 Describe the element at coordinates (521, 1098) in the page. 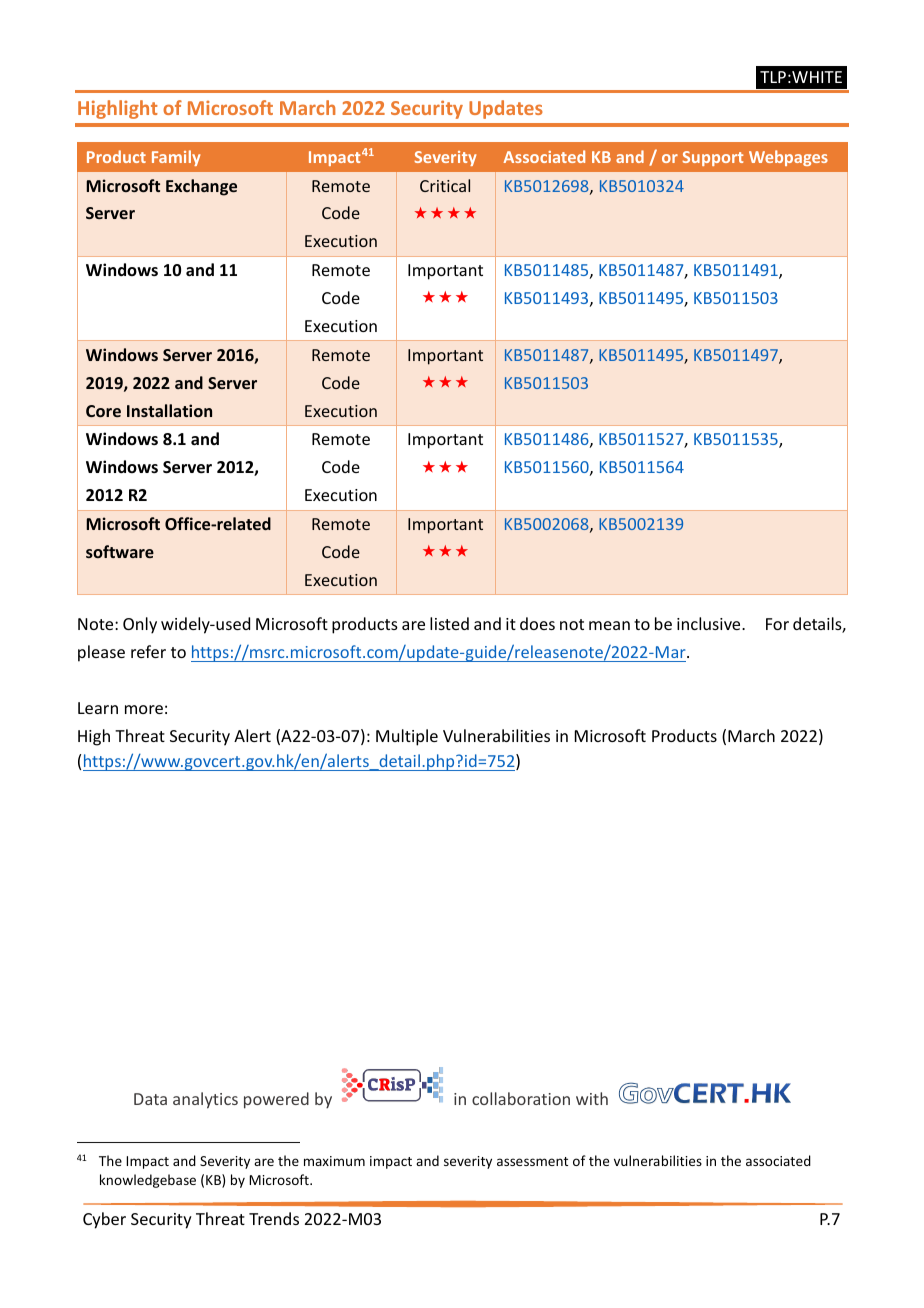

I see `collaboration` at that location.
